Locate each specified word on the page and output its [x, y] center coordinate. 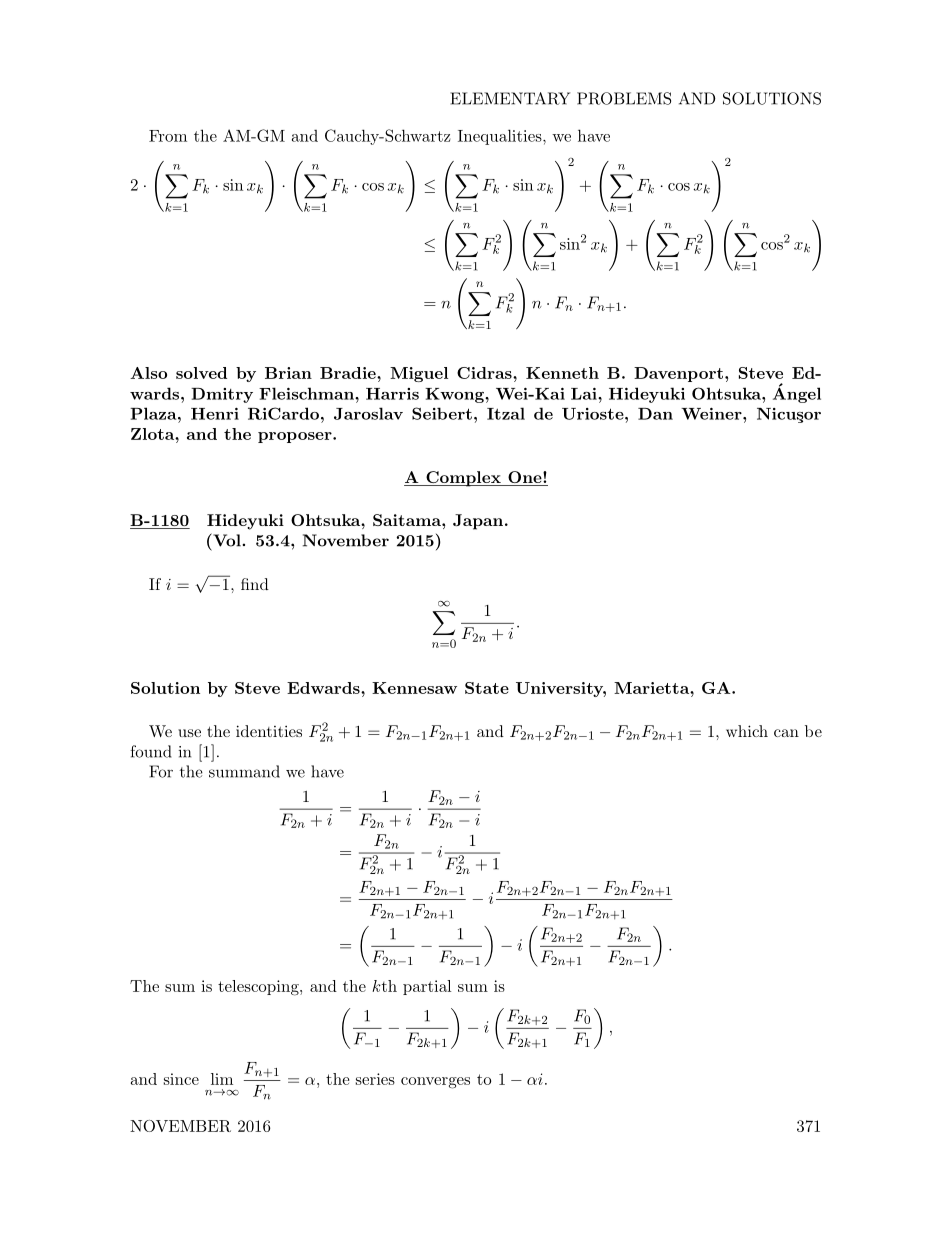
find [255, 584]
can [786, 733]
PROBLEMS [624, 98]
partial [427, 987]
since [181, 1079]
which [747, 731]
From [168, 136]
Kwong [455, 395]
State [487, 688]
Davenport [678, 374]
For [161, 771]
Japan [479, 522]
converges [435, 1083]
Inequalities [501, 137]
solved [201, 373]
